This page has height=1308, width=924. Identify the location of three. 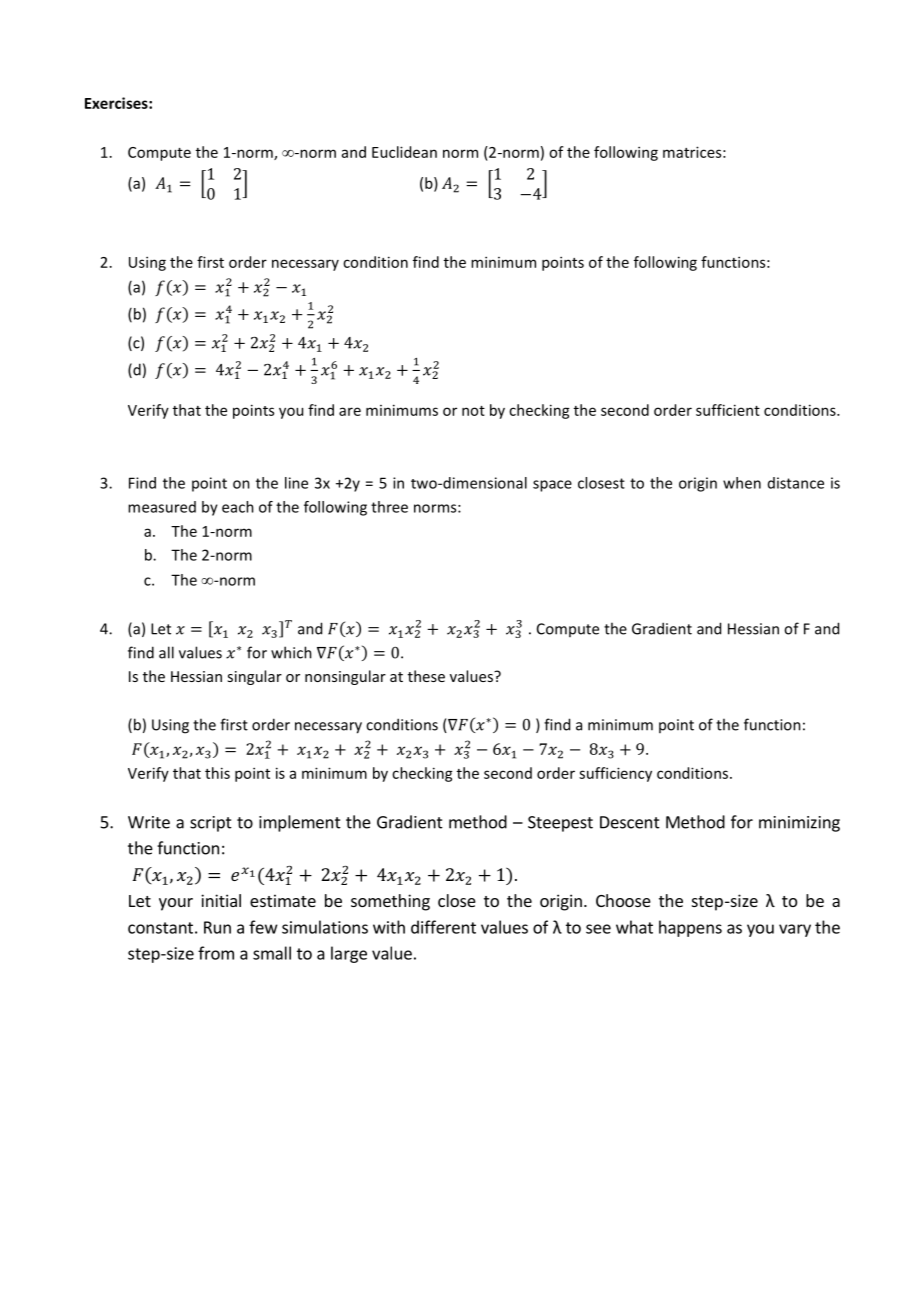
(389, 507).
